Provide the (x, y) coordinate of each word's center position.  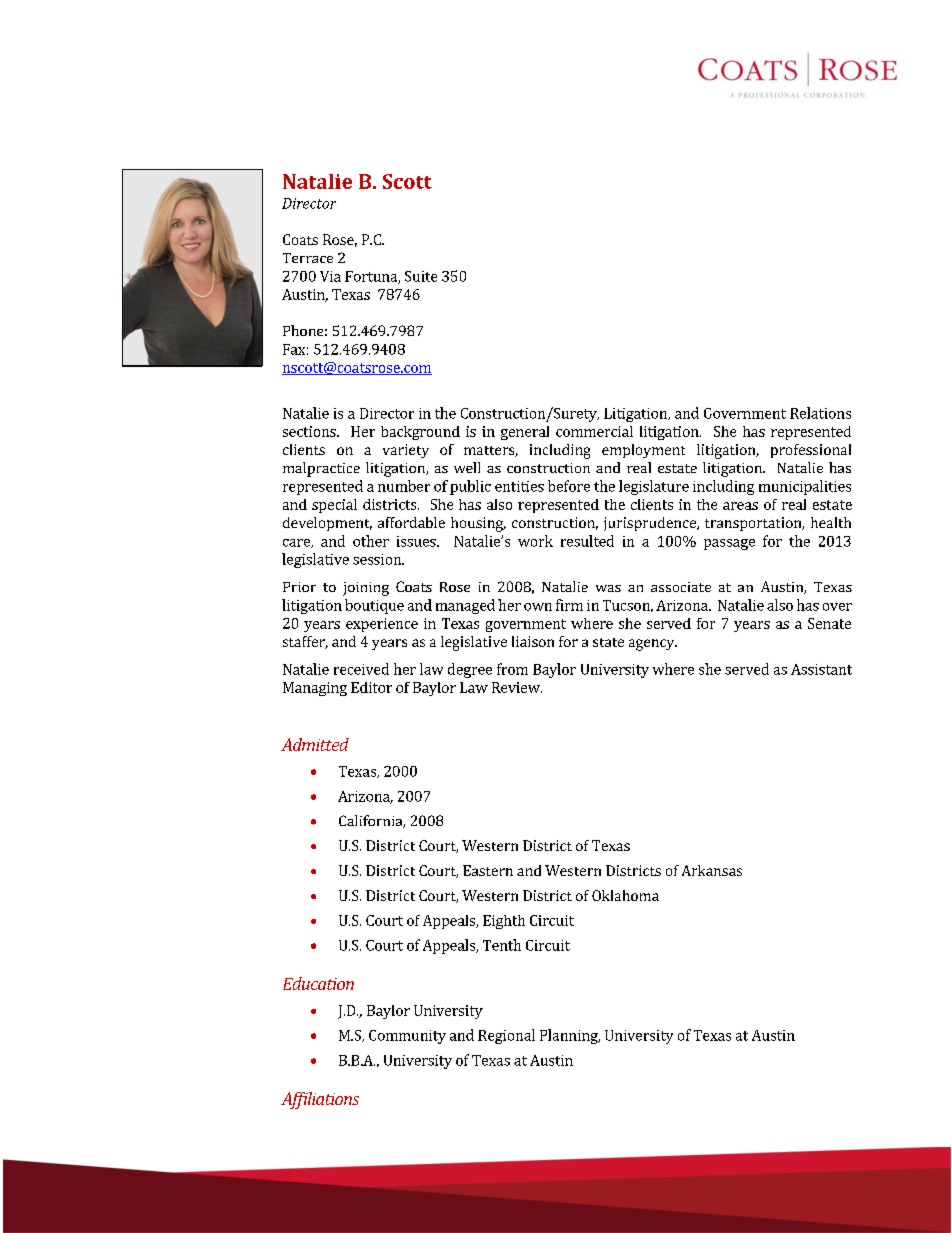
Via (330, 276)
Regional (506, 1036)
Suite (421, 276)
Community (407, 1037)
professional (811, 451)
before (569, 486)
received (361, 669)
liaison (533, 641)
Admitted (315, 744)
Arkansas (712, 870)
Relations (820, 413)
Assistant (821, 669)
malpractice (321, 469)
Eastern (488, 870)
